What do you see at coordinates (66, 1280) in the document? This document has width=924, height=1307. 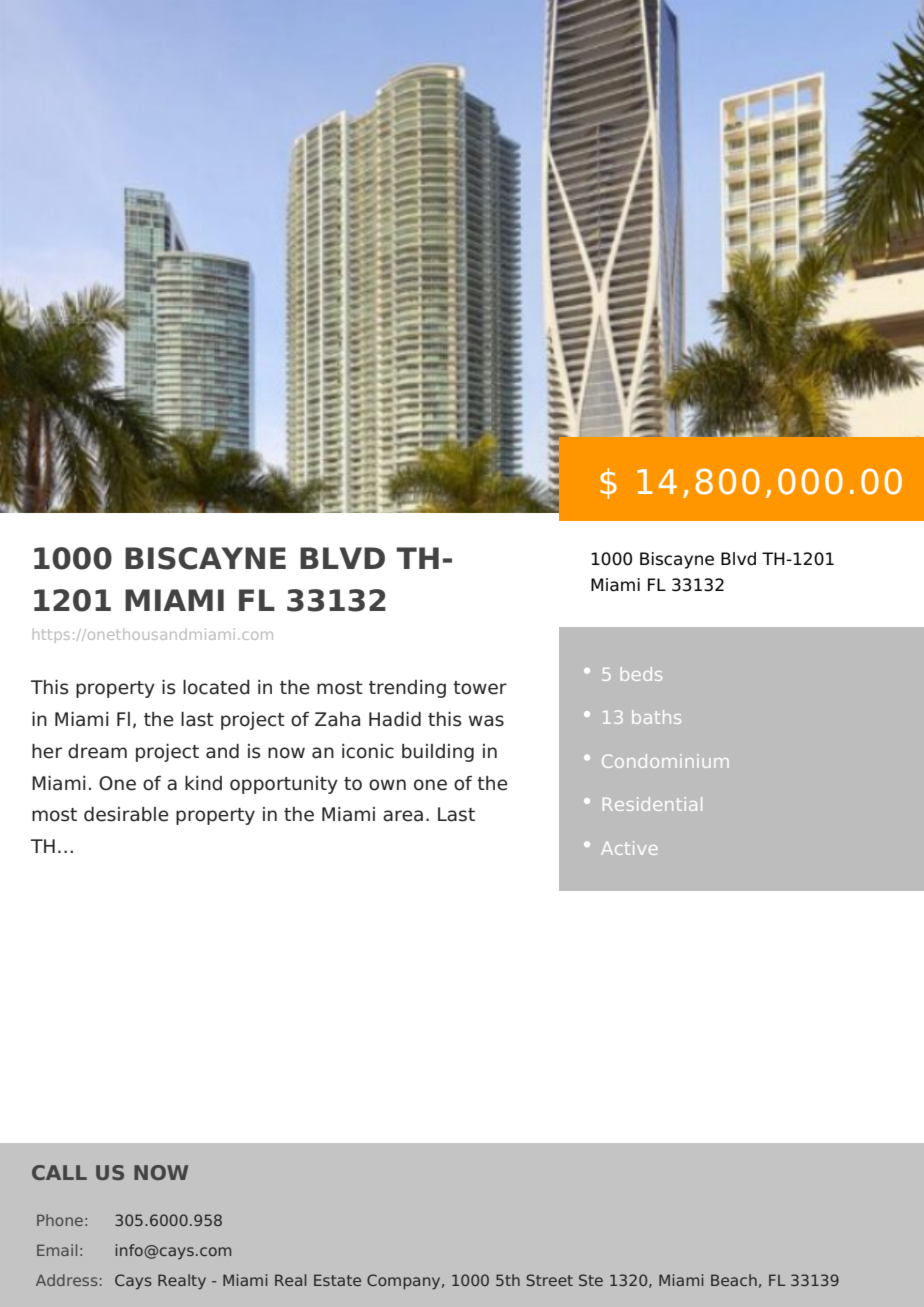 I see `Address` at bounding box center [66, 1280].
